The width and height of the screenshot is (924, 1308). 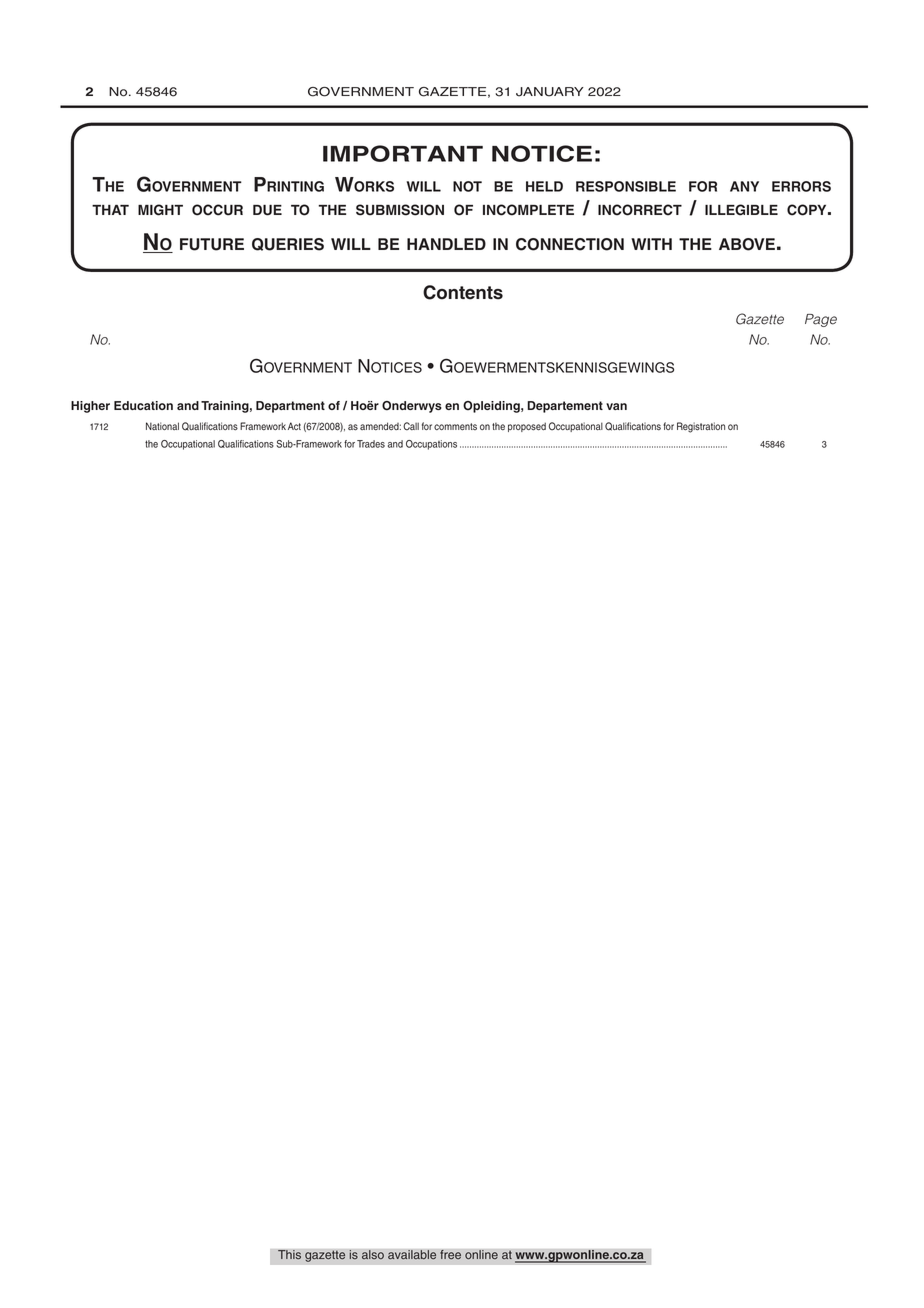 I want to click on comments, so click(x=455, y=427).
